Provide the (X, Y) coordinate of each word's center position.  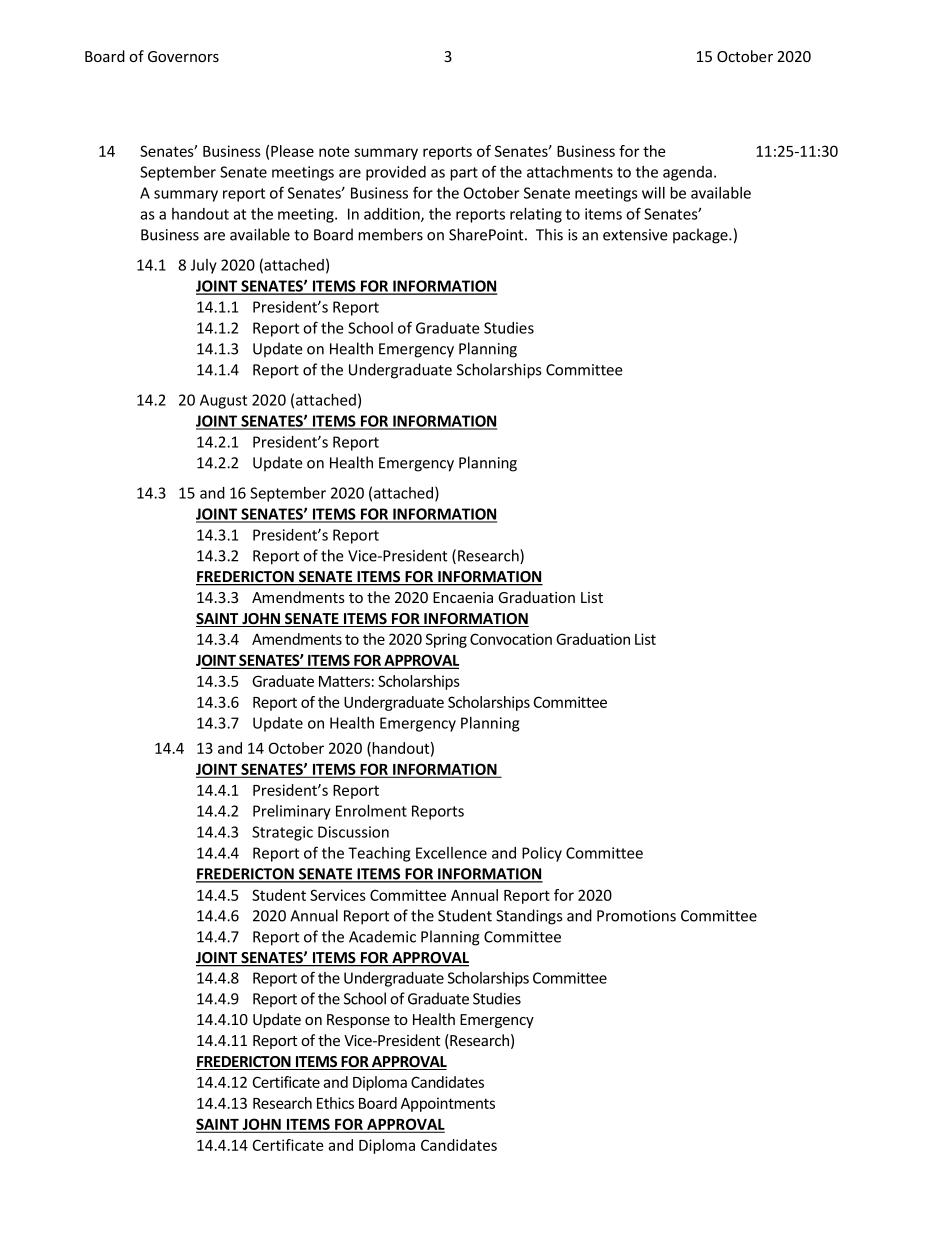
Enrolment (371, 811)
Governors (183, 56)
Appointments (448, 1104)
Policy (542, 854)
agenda (687, 173)
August (223, 401)
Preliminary (292, 812)
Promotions (636, 916)
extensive (635, 235)
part (464, 174)
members (390, 234)
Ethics (335, 1103)
